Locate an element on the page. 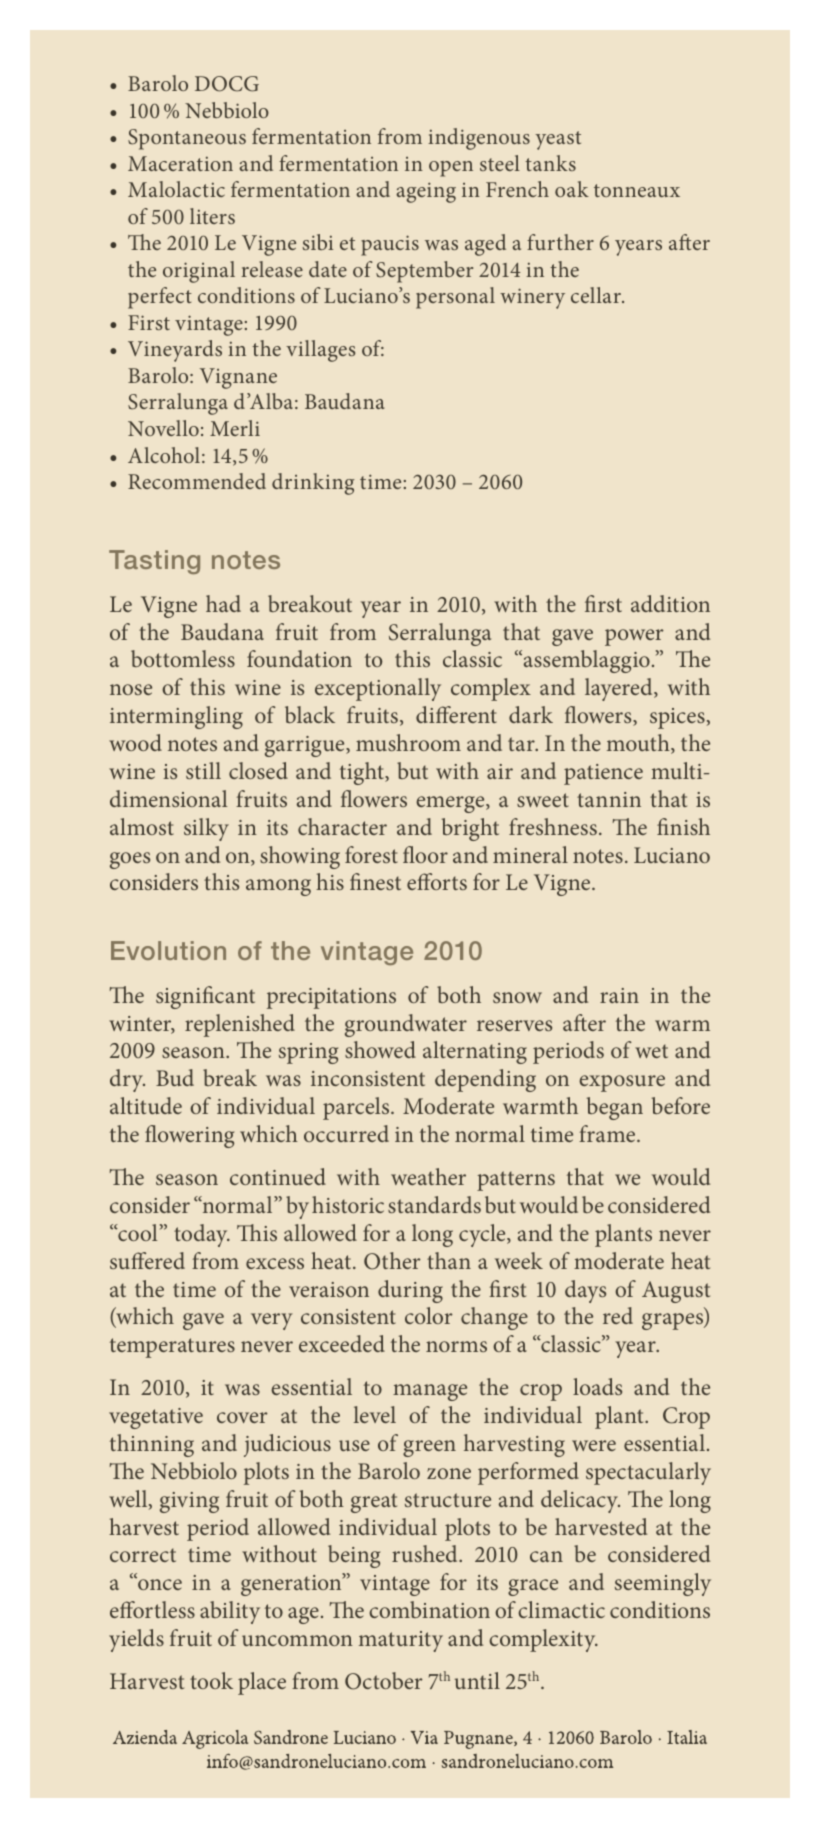  loads is located at coordinates (597, 1386).
